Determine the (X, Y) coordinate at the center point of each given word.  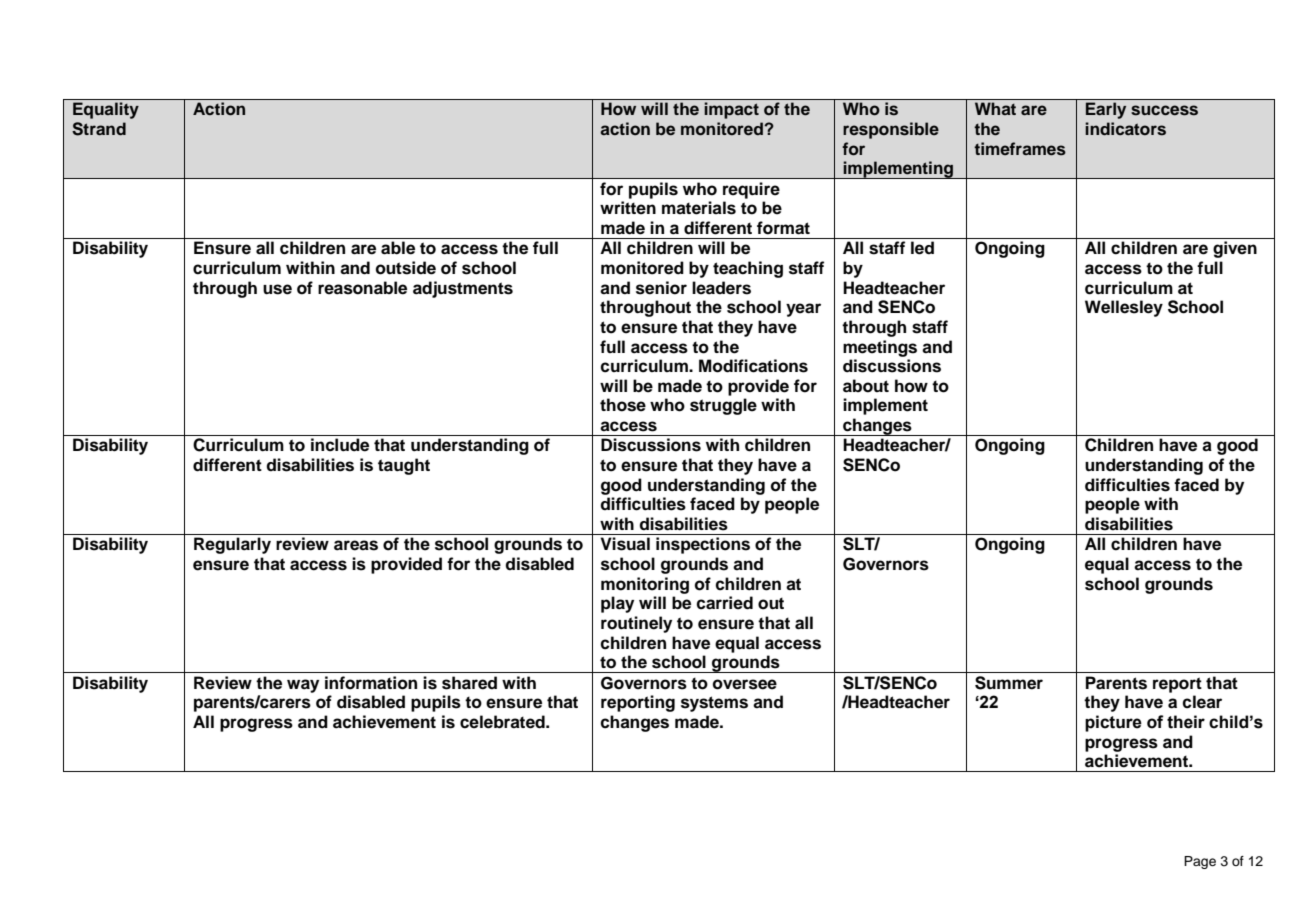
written (628, 208)
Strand (99, 129)
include (340, 445)
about (866, 386)
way (303, 686)
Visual (625, 544)
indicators (1125, 129)
